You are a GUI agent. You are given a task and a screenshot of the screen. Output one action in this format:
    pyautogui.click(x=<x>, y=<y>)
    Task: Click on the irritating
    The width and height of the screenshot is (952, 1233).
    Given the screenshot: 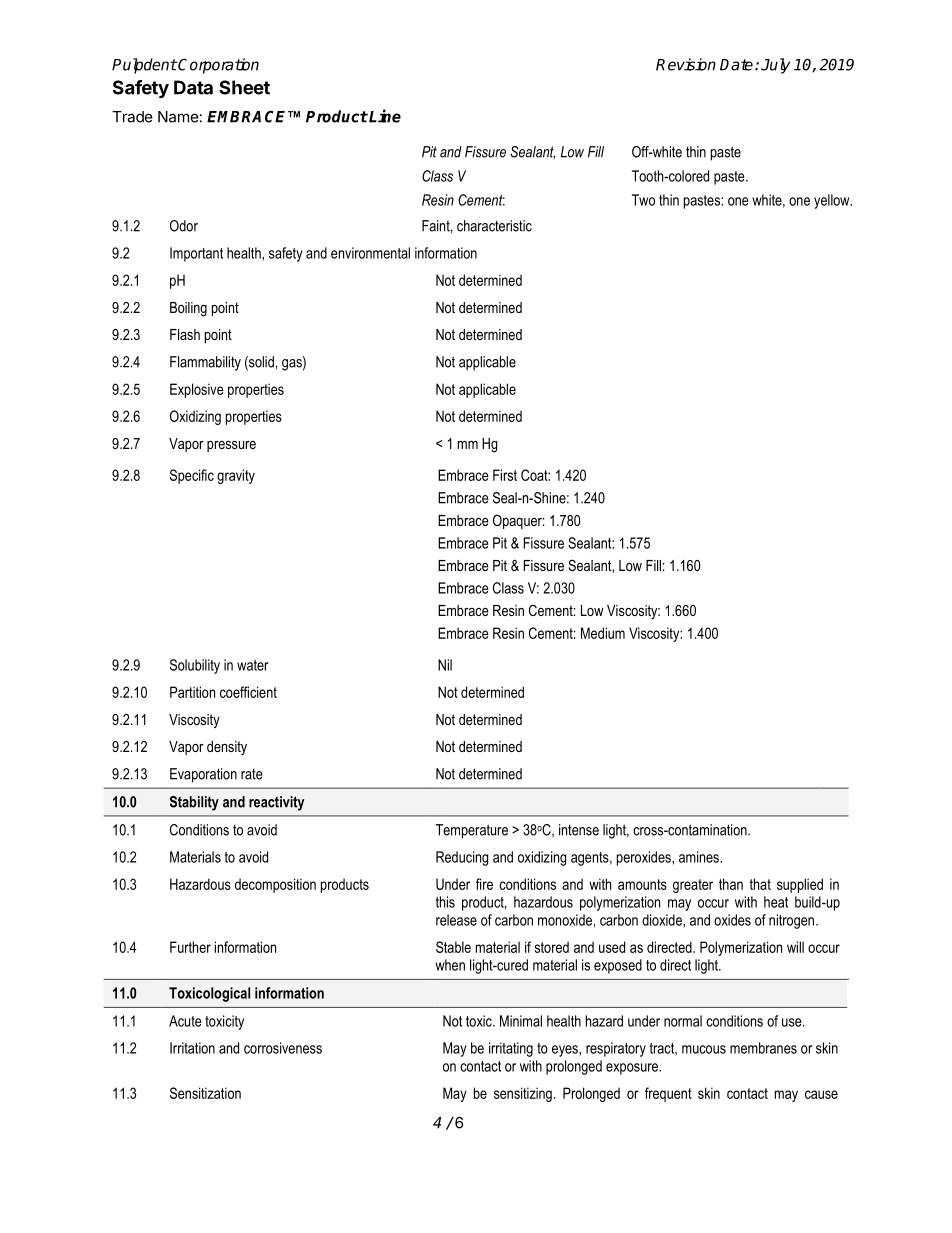 What is the action you would take?
    pyautogui.click(x=511, y=1049)
